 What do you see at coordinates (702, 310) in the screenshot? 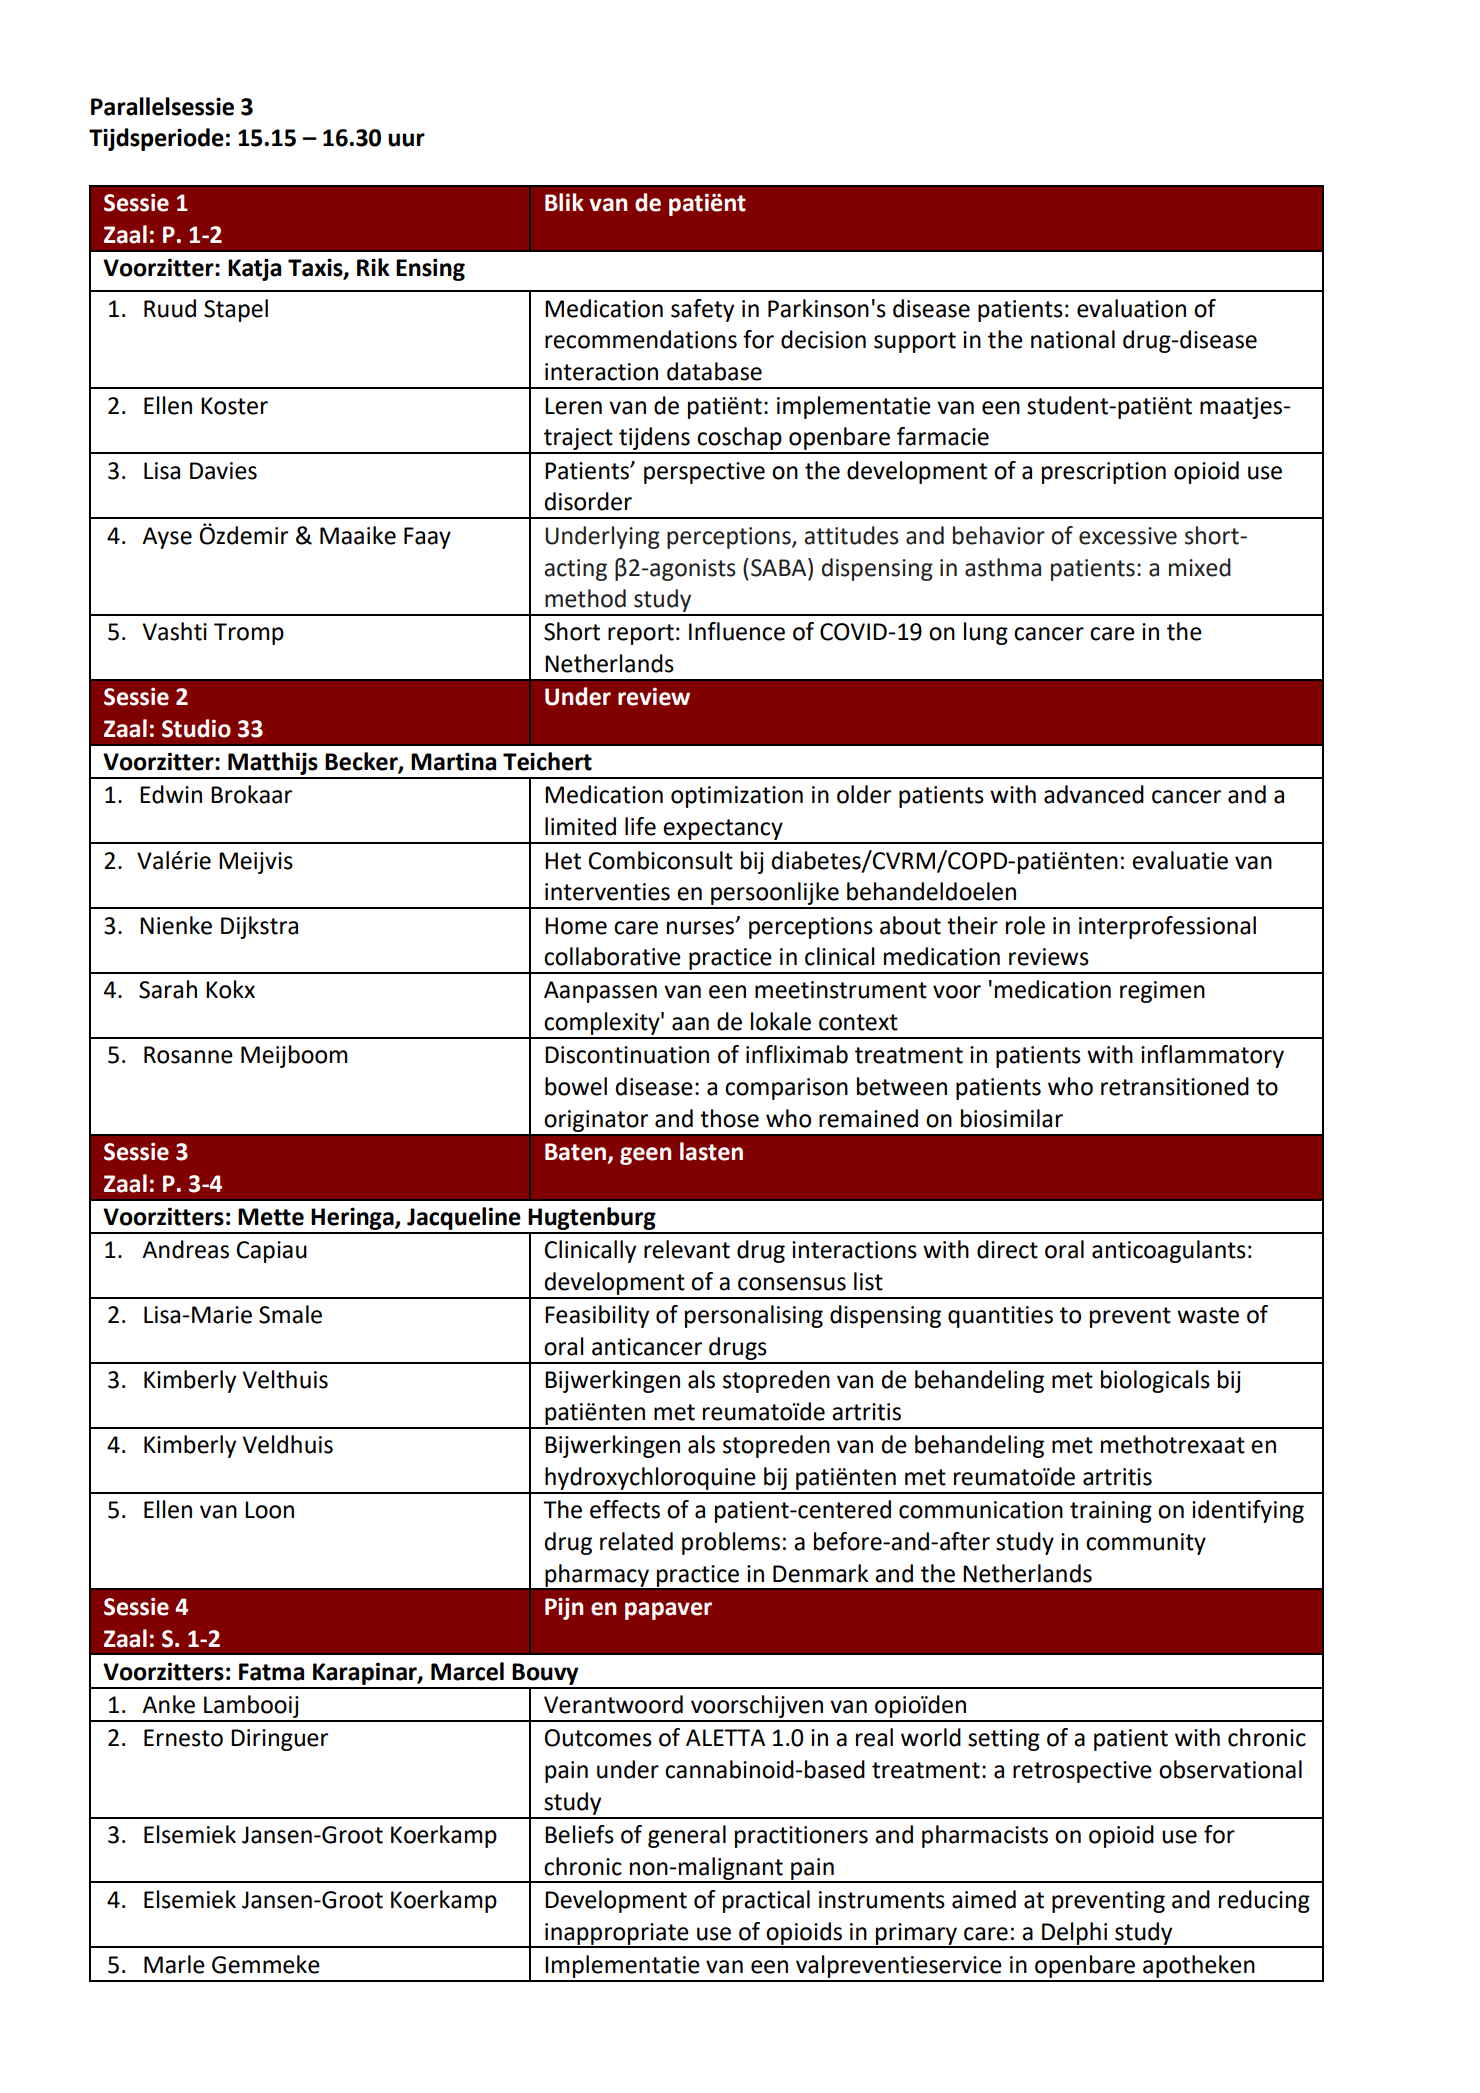
I see `safety` at bounding box center [702, 310].
